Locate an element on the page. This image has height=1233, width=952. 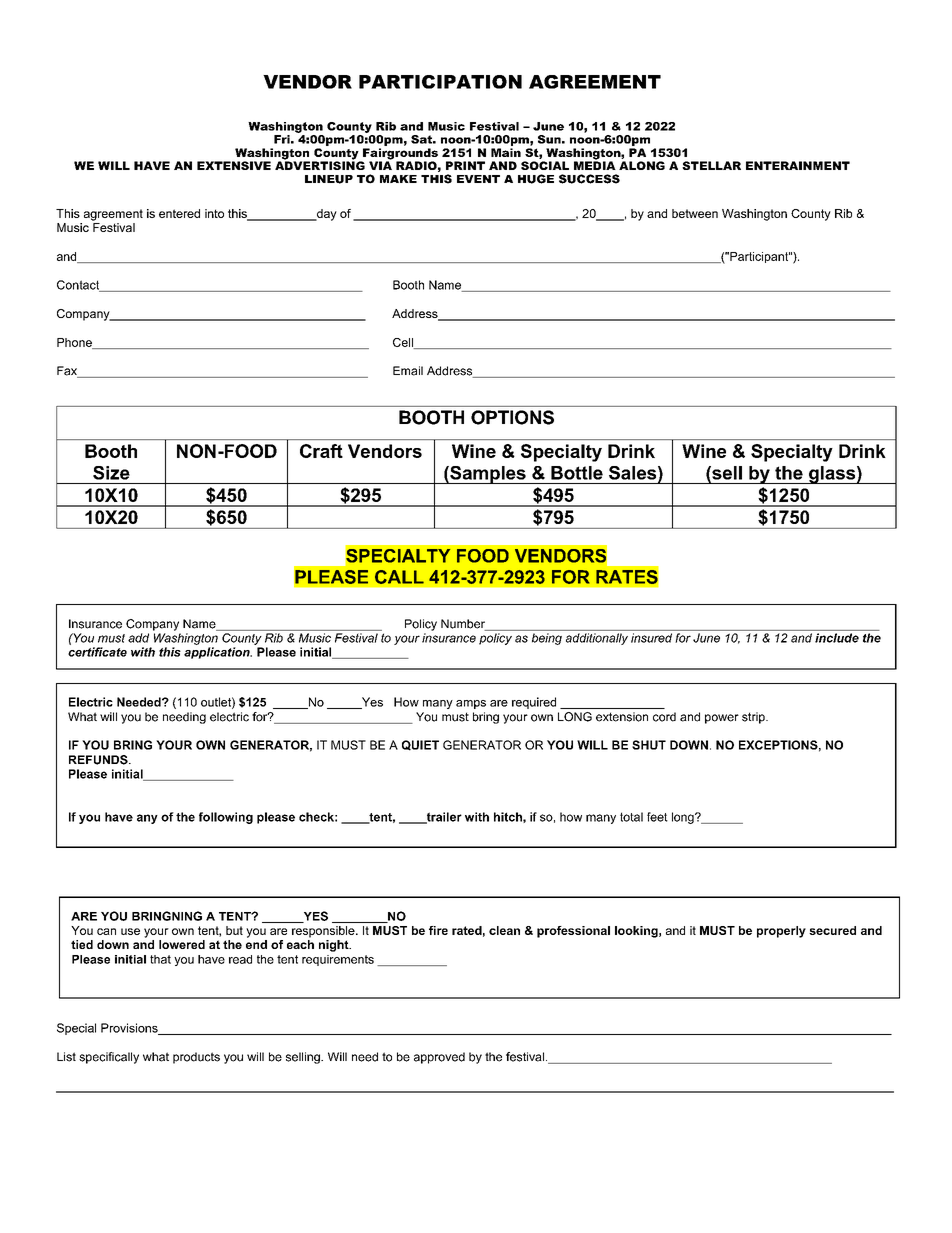
OPTIONS is located at coordinates (512, 417).
